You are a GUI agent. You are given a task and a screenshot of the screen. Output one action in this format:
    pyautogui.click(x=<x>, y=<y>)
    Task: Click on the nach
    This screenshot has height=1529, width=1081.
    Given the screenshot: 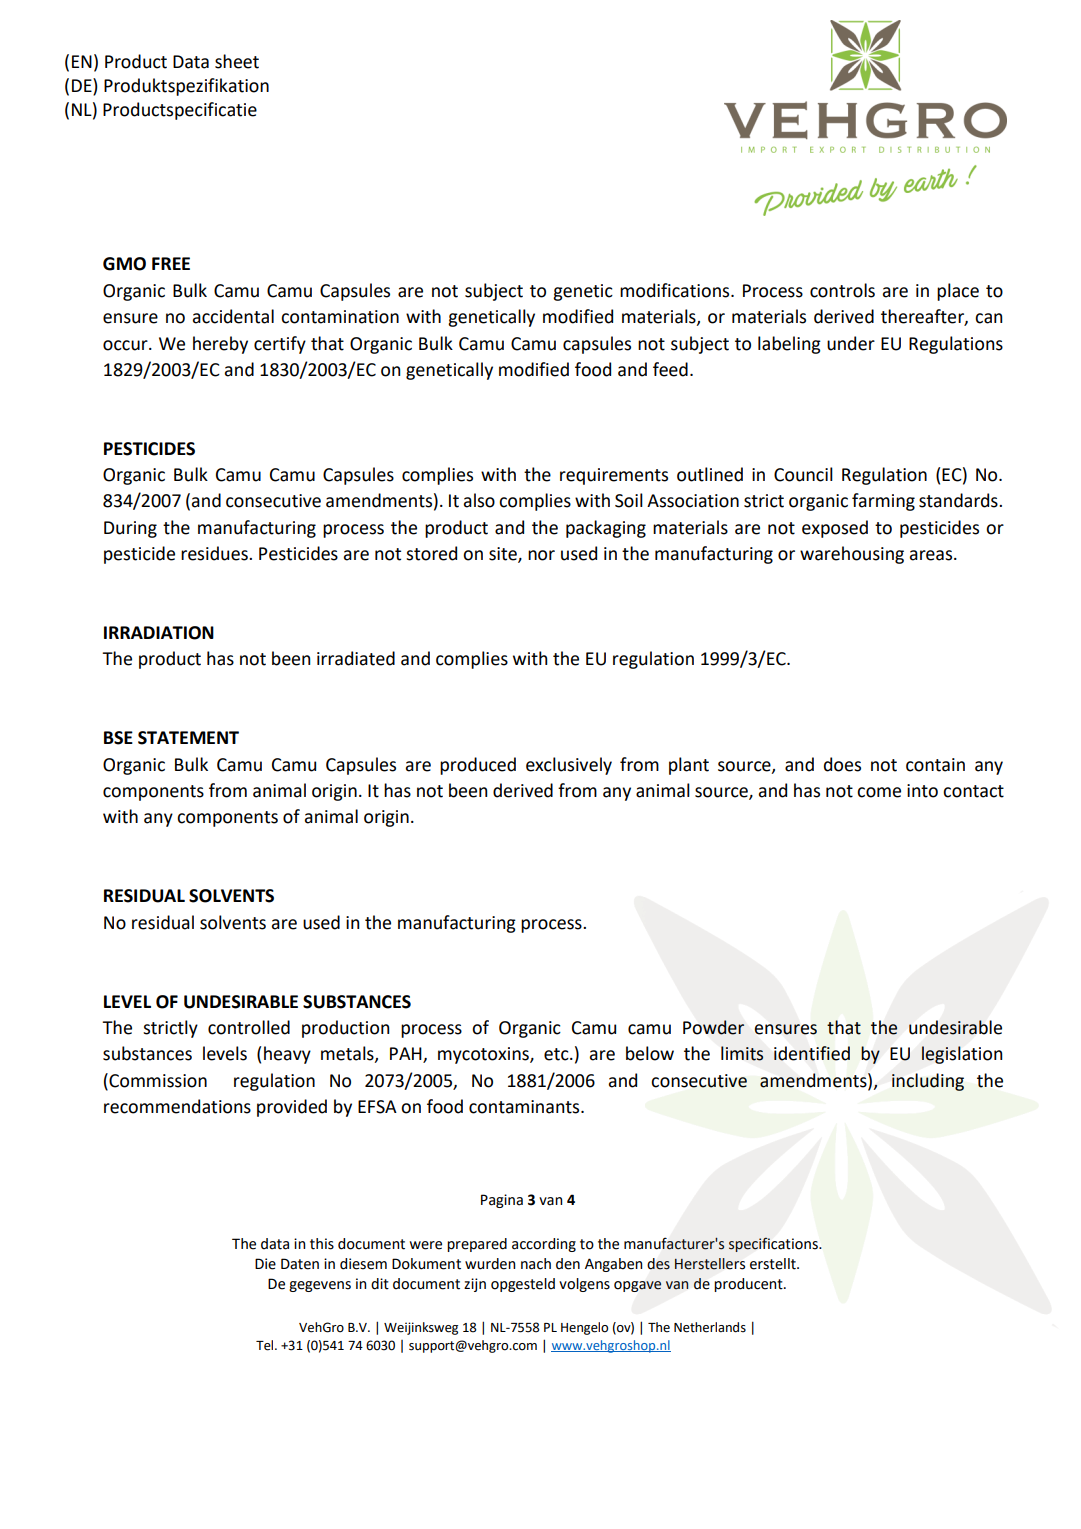 What is the action you would take?
    pyautogui.click(x=536, y=1264)
